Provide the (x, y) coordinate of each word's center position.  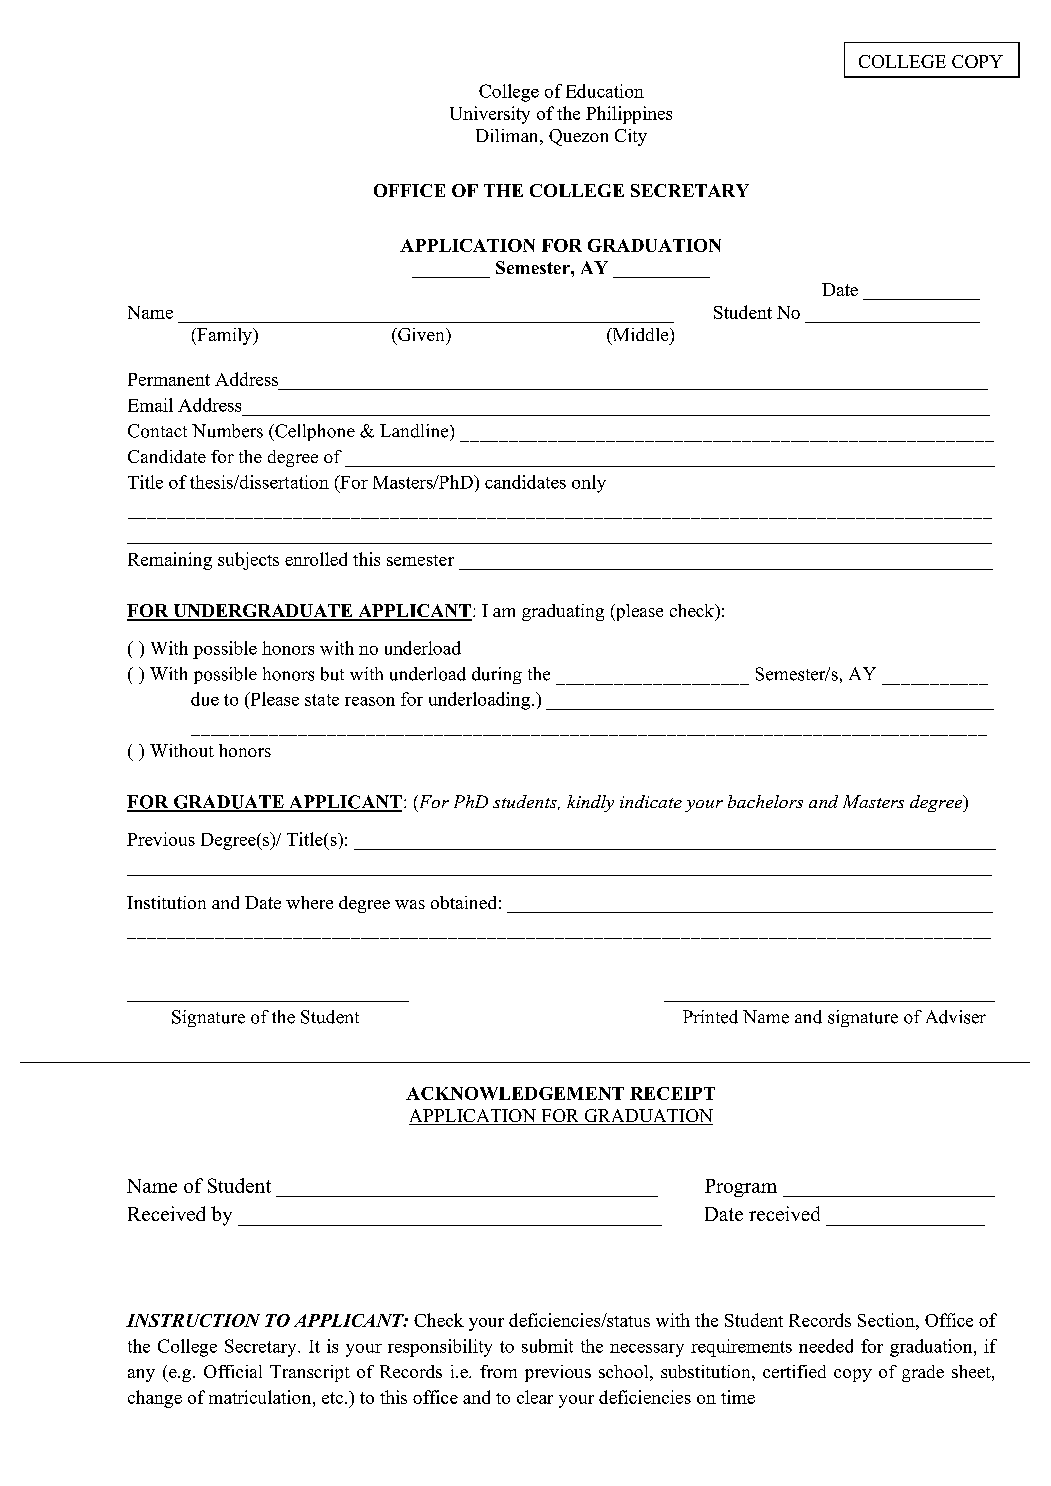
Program (741, 1188)
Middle (640, 336)
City (631, 137)
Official (233, 1371)
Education (605, 91)
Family (224, 336)
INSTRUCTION (193, 1320)
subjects (248, 561)
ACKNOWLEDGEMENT (515, 1093)
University (490, 115)
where (309, 902)
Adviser (956, 1017)
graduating (563, 612)
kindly (590, 803)
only (589, 484)
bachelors (765, 801)
